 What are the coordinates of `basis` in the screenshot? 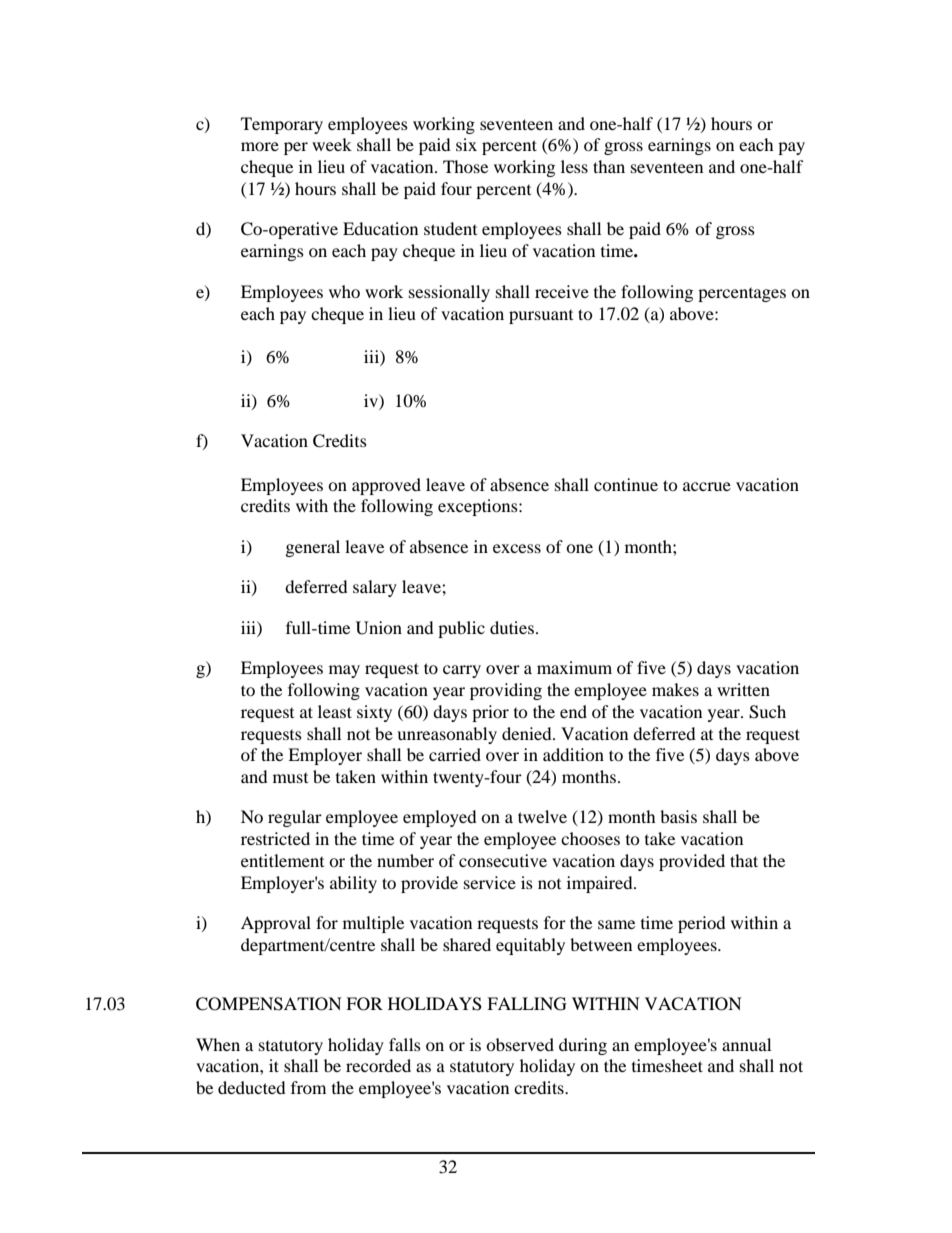 It's located at (678, 816).
